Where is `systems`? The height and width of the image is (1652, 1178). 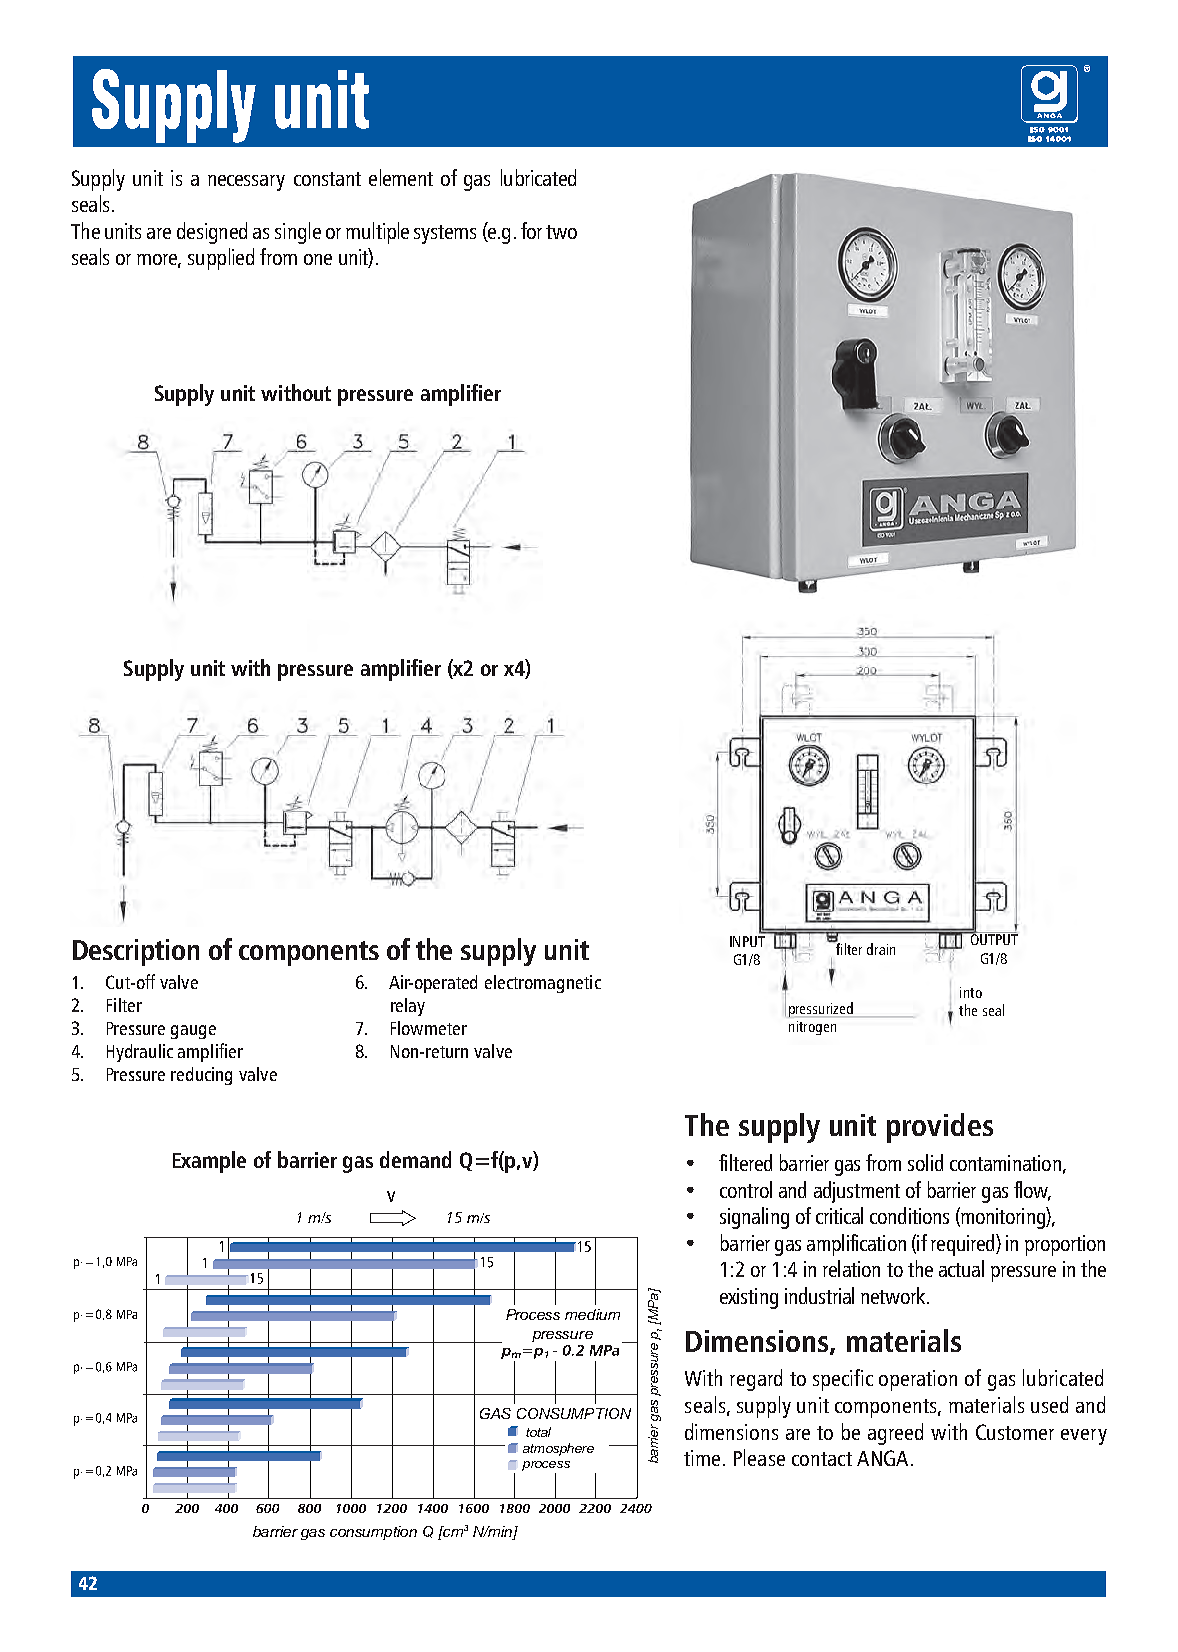 systems is located at coordinates (445, 234).
